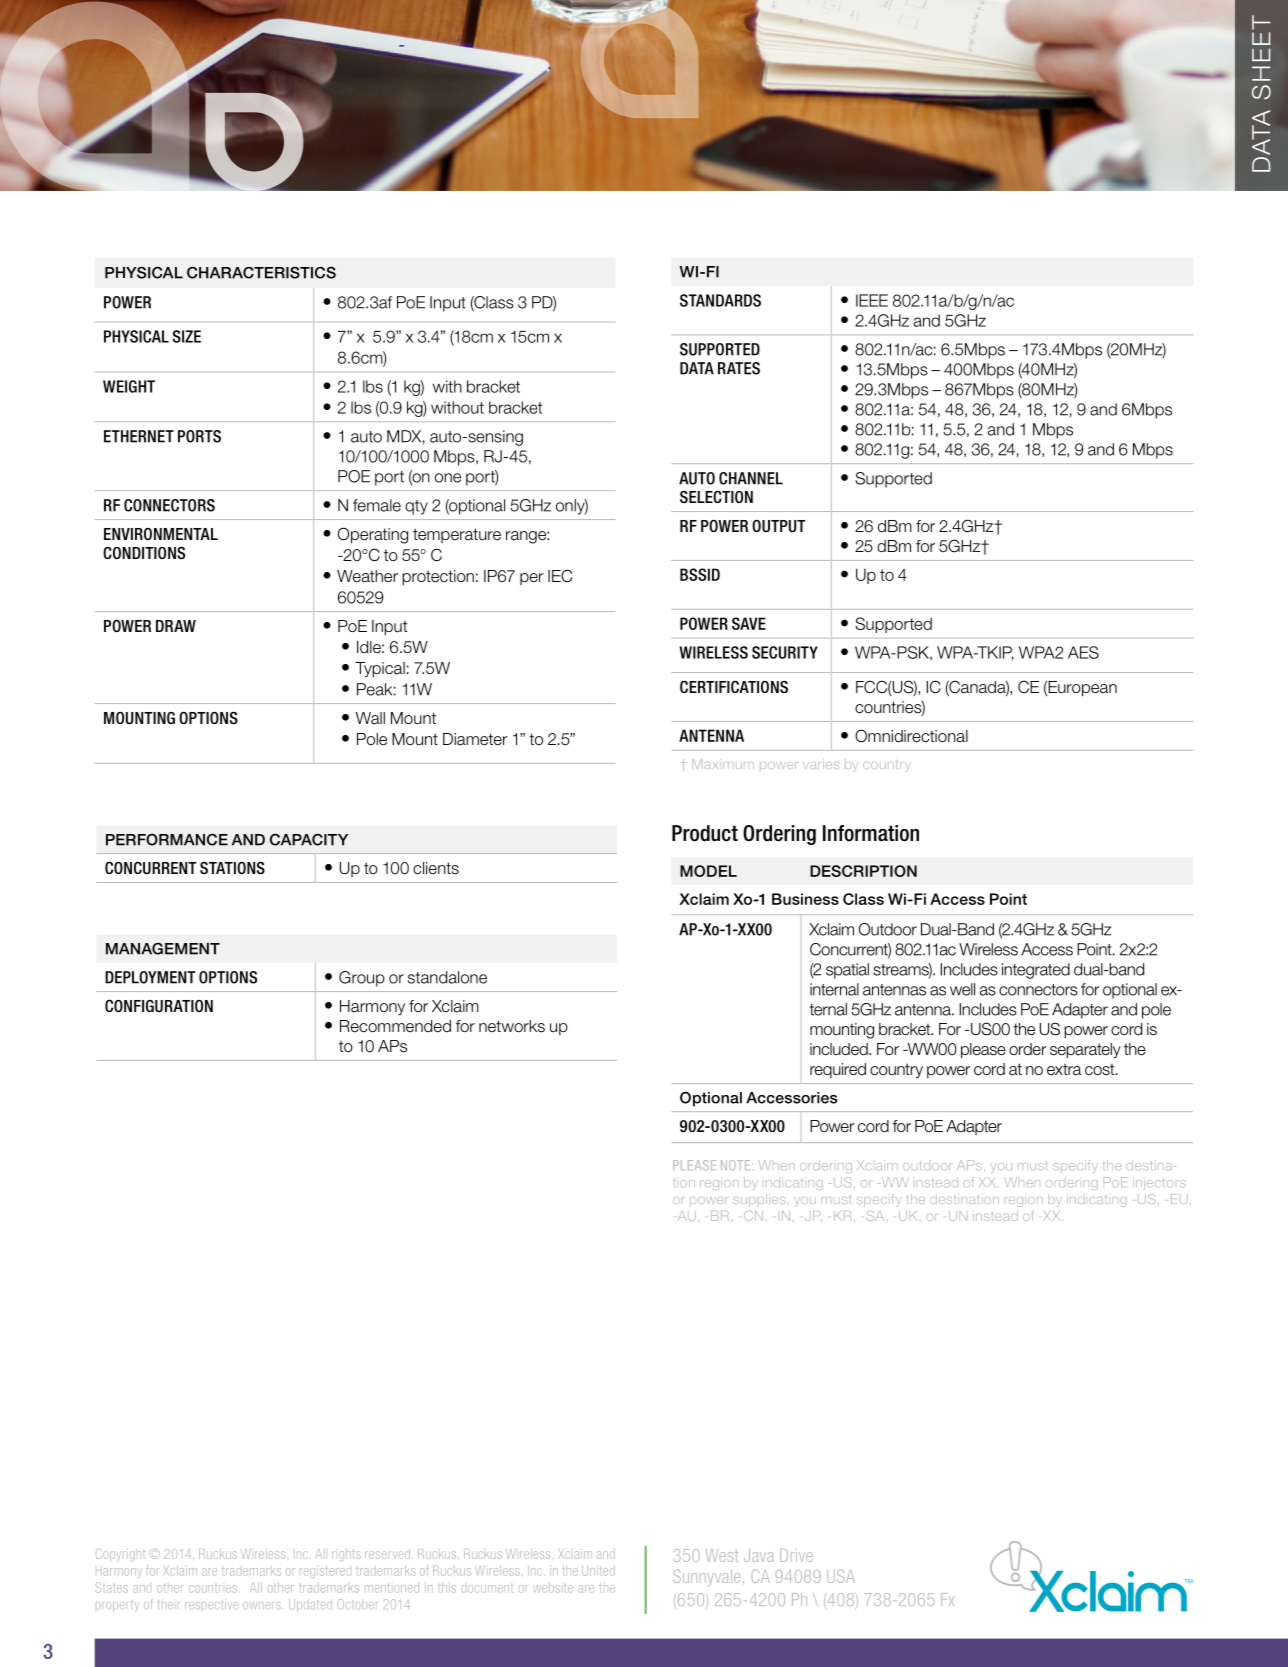 The image size is (1288, 1667). What do you see at coordinates (872, 300) in the page?
I see `IEEE` at bounding box center [872, 300].
